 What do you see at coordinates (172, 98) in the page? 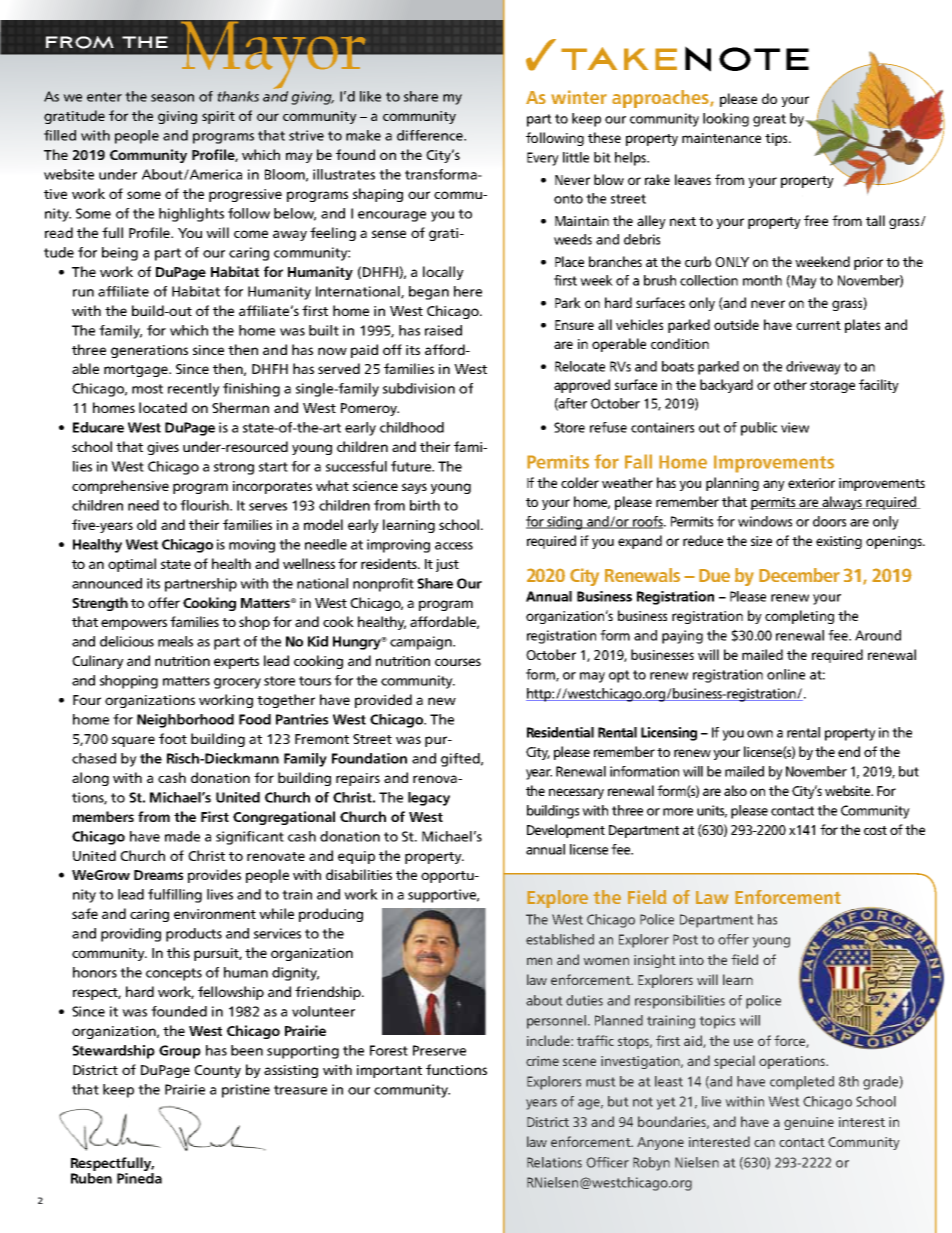
I see `season` at bounding box center [172, 98].
